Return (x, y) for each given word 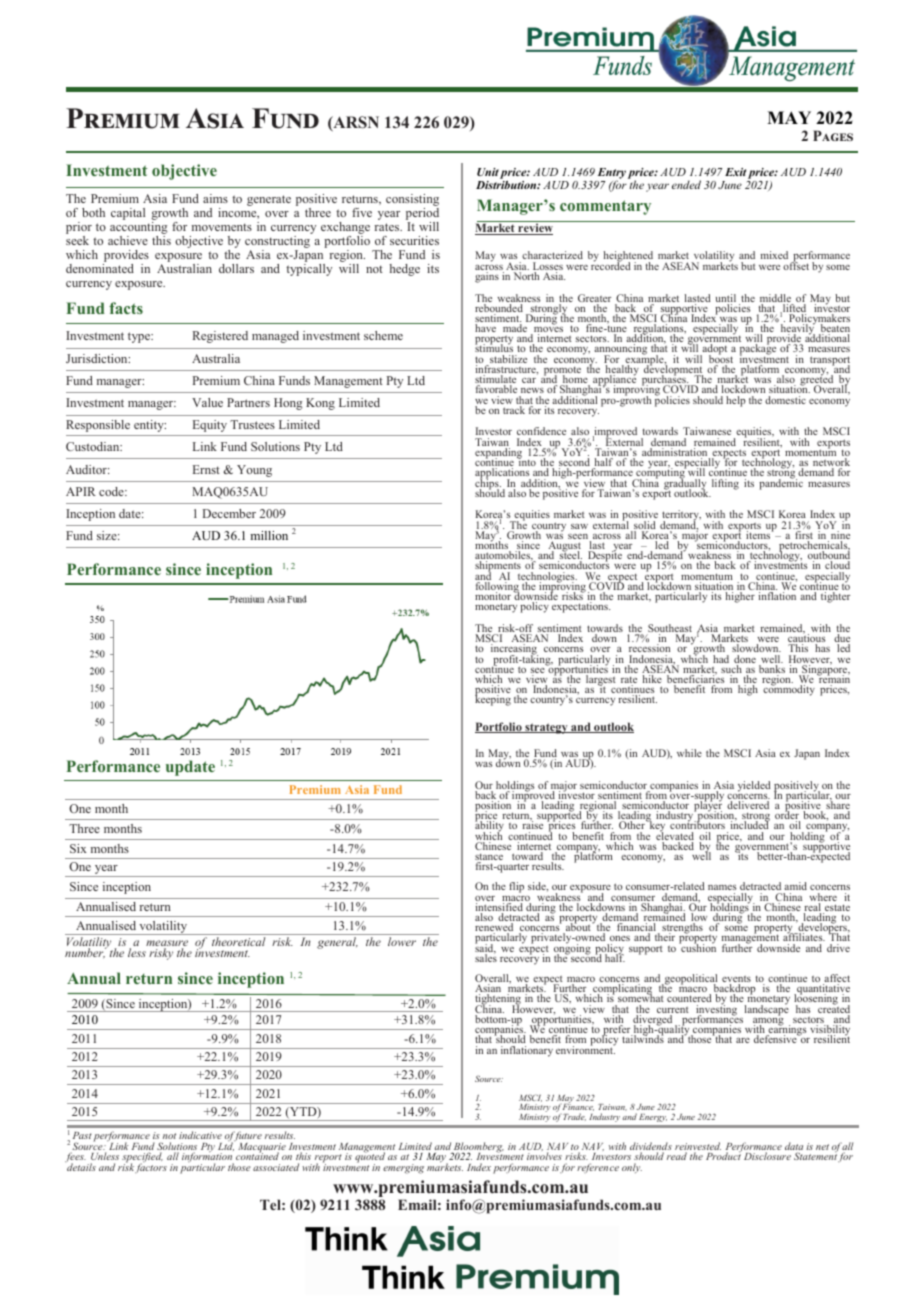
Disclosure (767, 1156)
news (532, 390)
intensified (499, 908)
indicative (200, 1135)
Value (207, 402)
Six (78, 848)
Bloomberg (478, 1148)
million (269, 535)
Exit (735, 172)
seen (579, 538)
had (721, 659)
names (722, 887)
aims (215, 198)
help (736, 401)
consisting (412, 201)
